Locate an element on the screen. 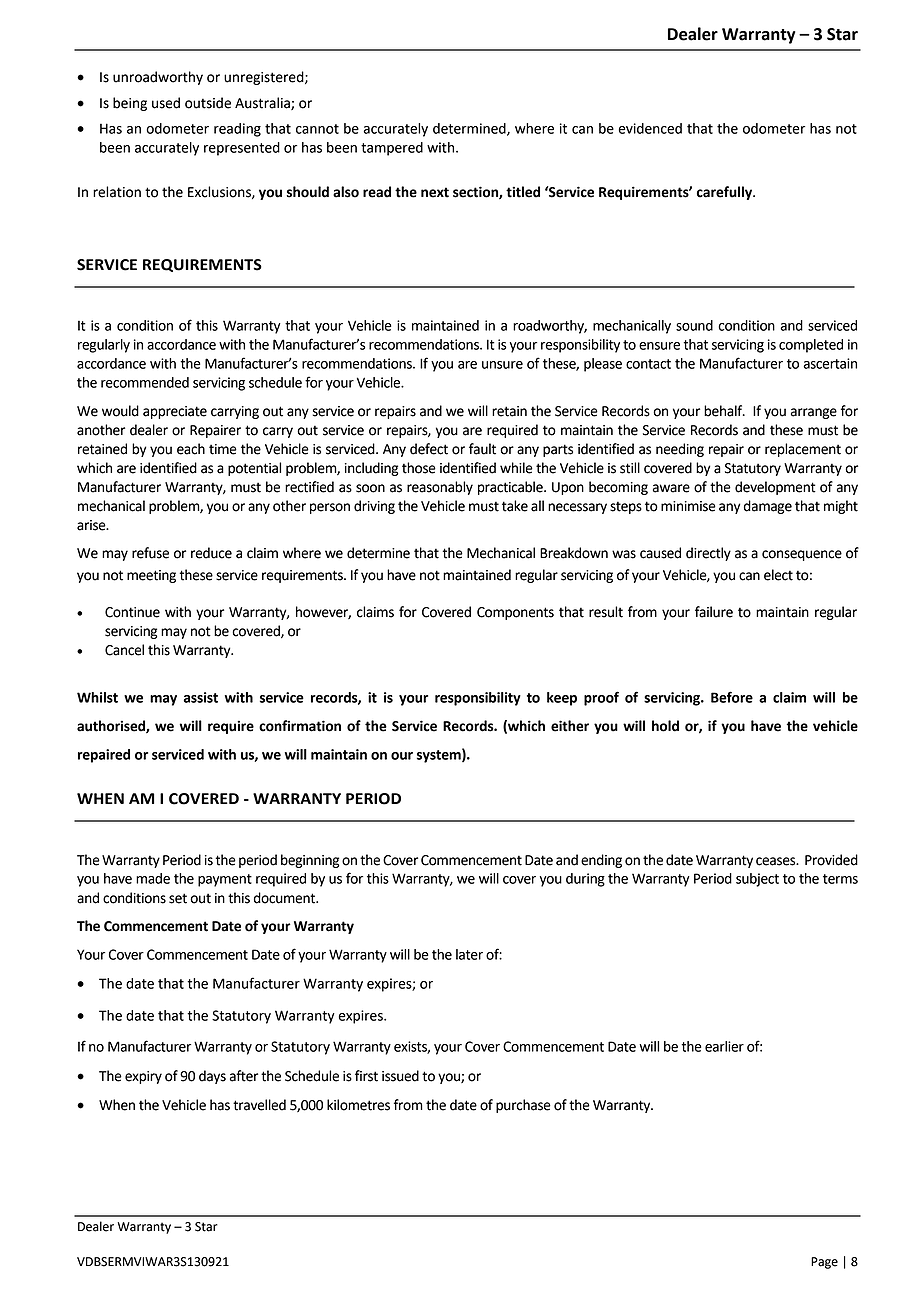  tampered is located at coordinates (392, 149).
